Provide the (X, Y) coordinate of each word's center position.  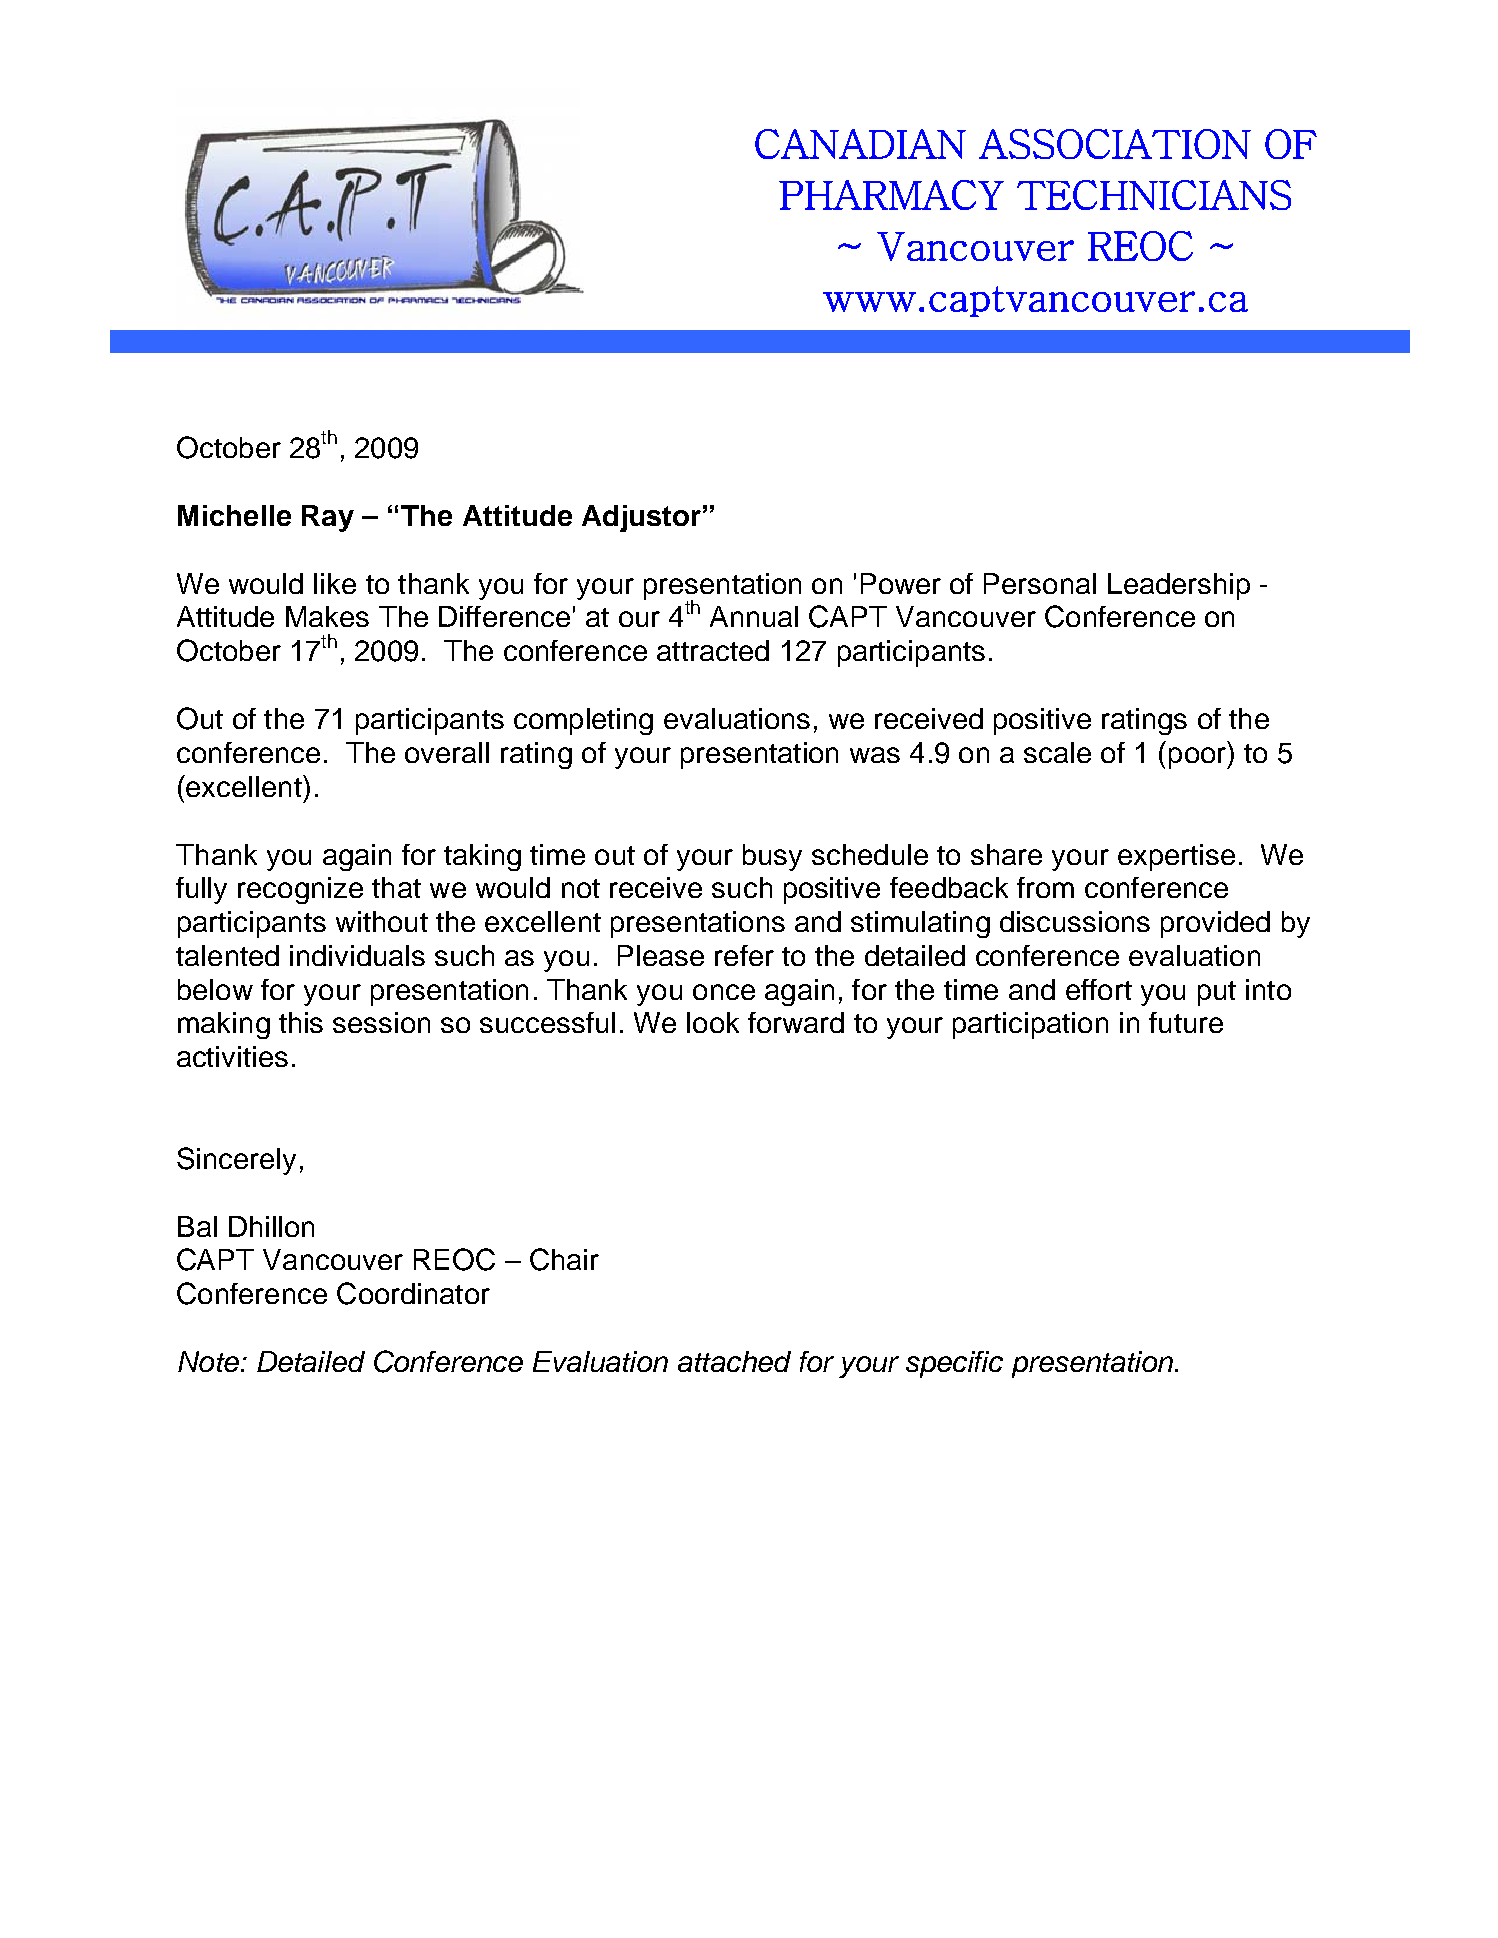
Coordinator (413, 1293)
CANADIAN (860, 144)
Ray (328, 518)
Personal (1040, 583)
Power (901, 583)
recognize (300, 890)
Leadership (1179, 586)
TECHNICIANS (1154, 195)
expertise (1176, 857)
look (713, 1022)
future (1186, 1022)
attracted (713, 650)
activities (232, 1056)
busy (772, 857)
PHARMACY (891, 195)
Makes (327, 616)
